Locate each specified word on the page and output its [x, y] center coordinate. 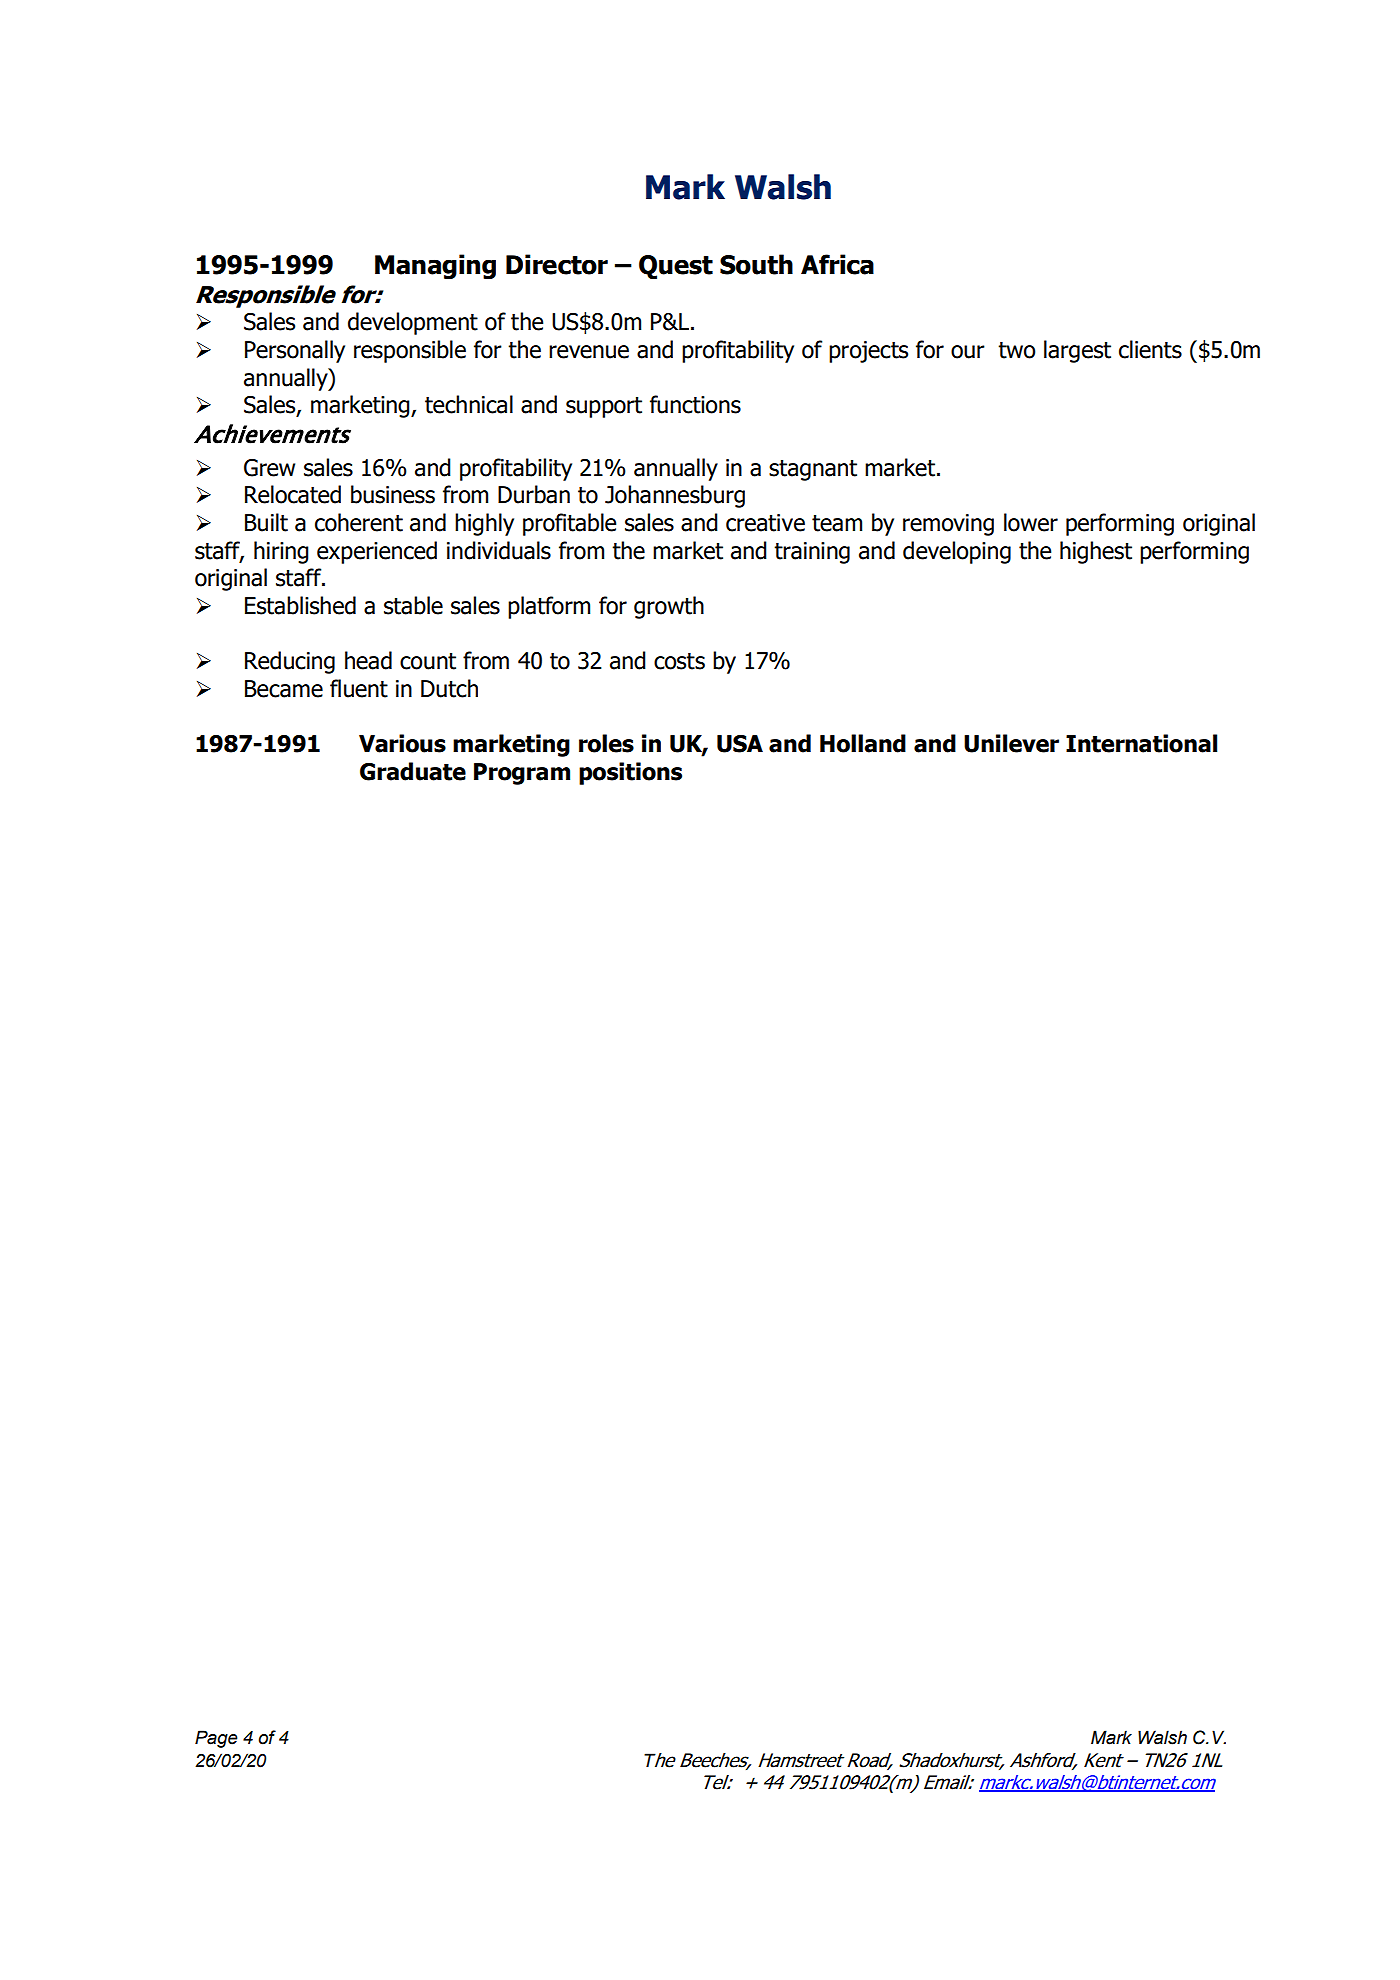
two [1016, 350]
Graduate [413, 771]
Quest [676, 267]
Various [402, 743]
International [1141, 743]
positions [630, 773]
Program [522, 774]
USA [740, 744]
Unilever [1011, 743]
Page [216, 1739]
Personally [295, 351]
